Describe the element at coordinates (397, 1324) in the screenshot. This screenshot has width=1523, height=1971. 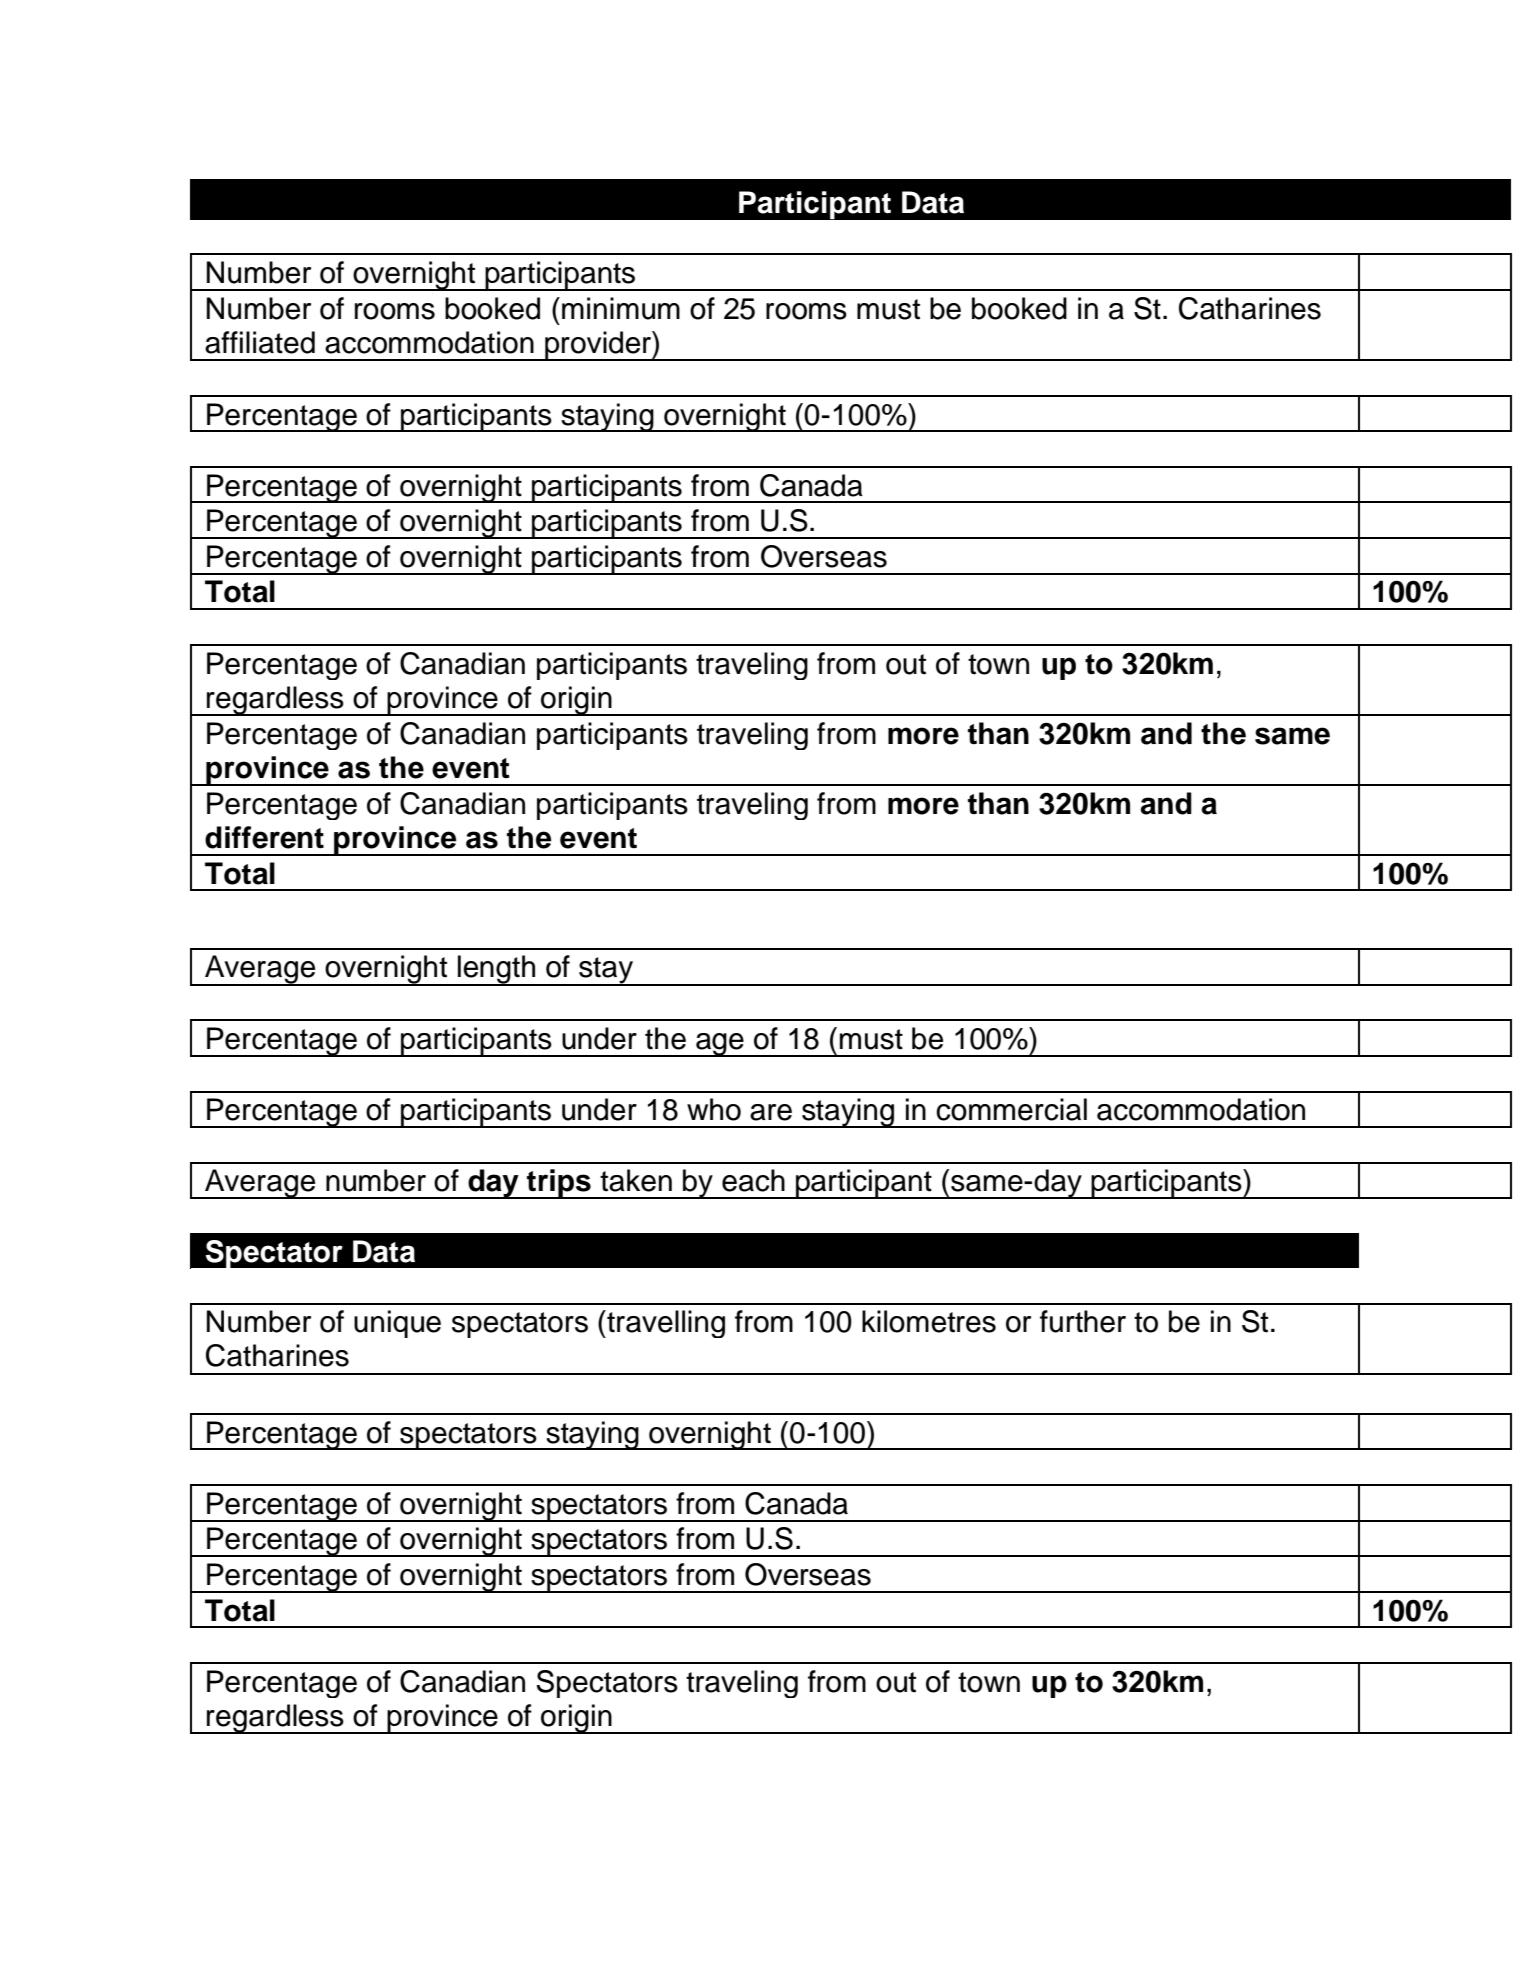
I see `unique` at that location.
